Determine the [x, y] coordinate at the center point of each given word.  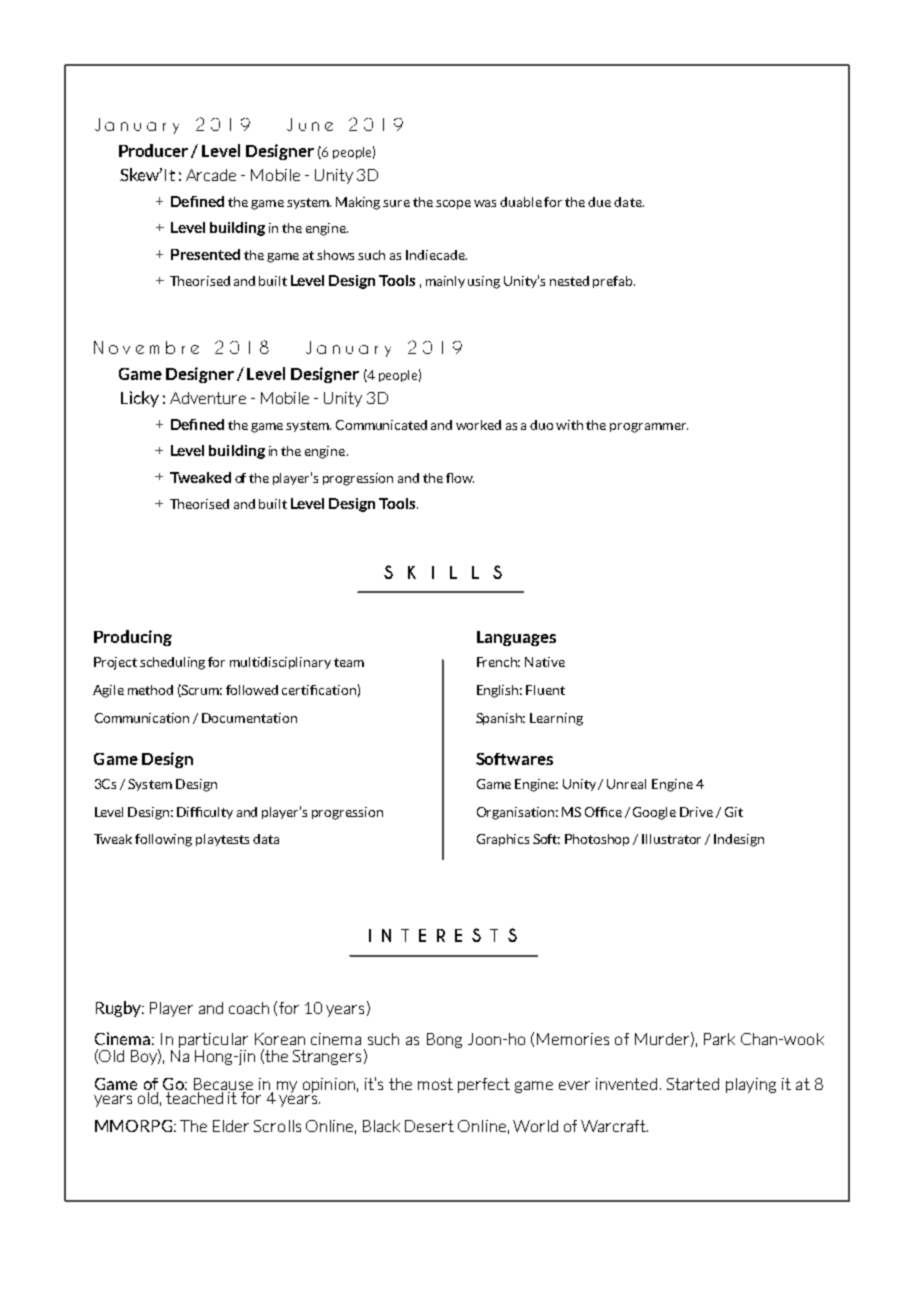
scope [453, 204]
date [629, 202]
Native [545, 662]
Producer [153, 150]
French [498, 662]
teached [195, 1096]
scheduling [172, 663]
